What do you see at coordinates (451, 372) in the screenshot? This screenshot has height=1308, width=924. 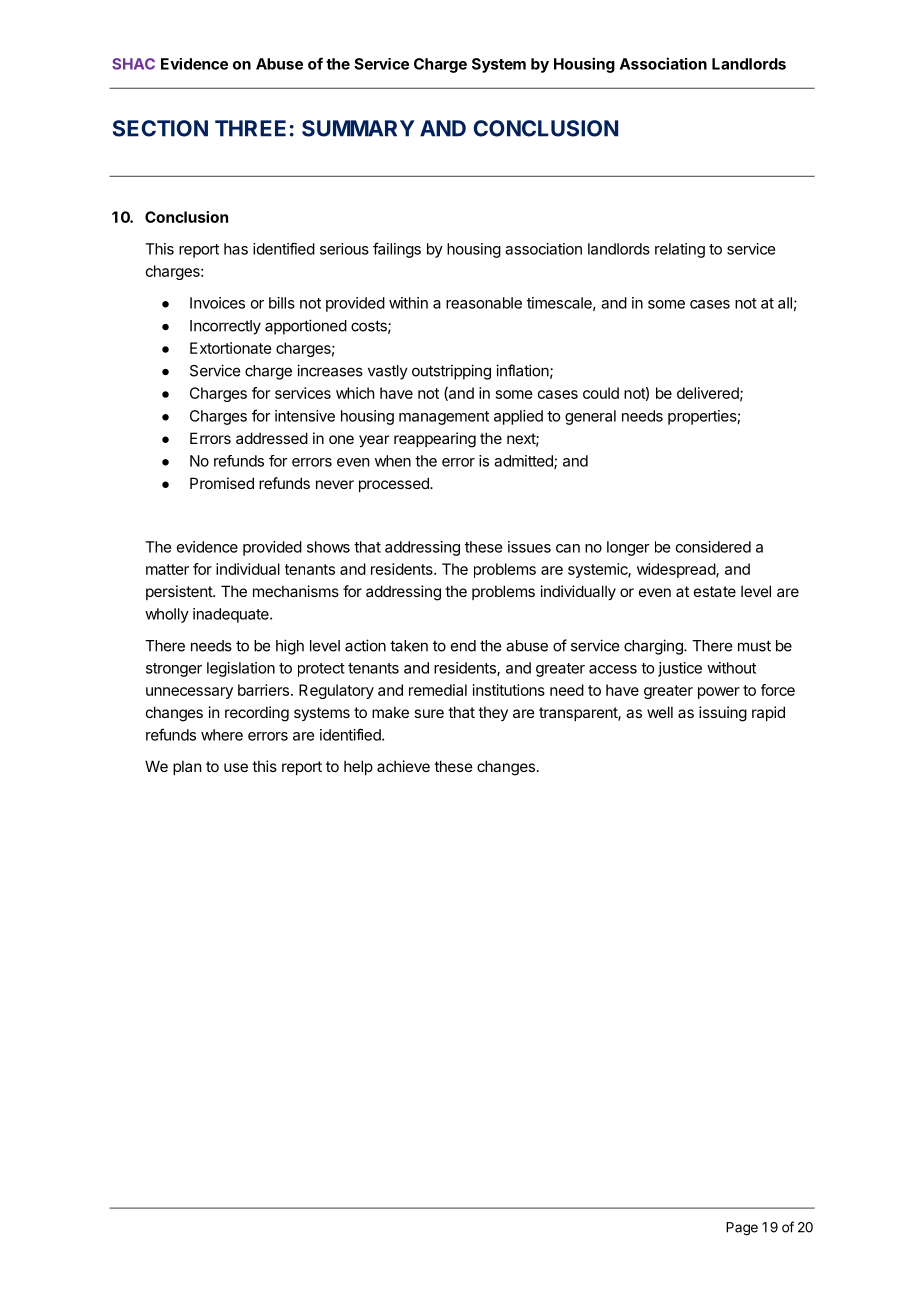 I see `outstripping` at bounding box center [451, 372].
